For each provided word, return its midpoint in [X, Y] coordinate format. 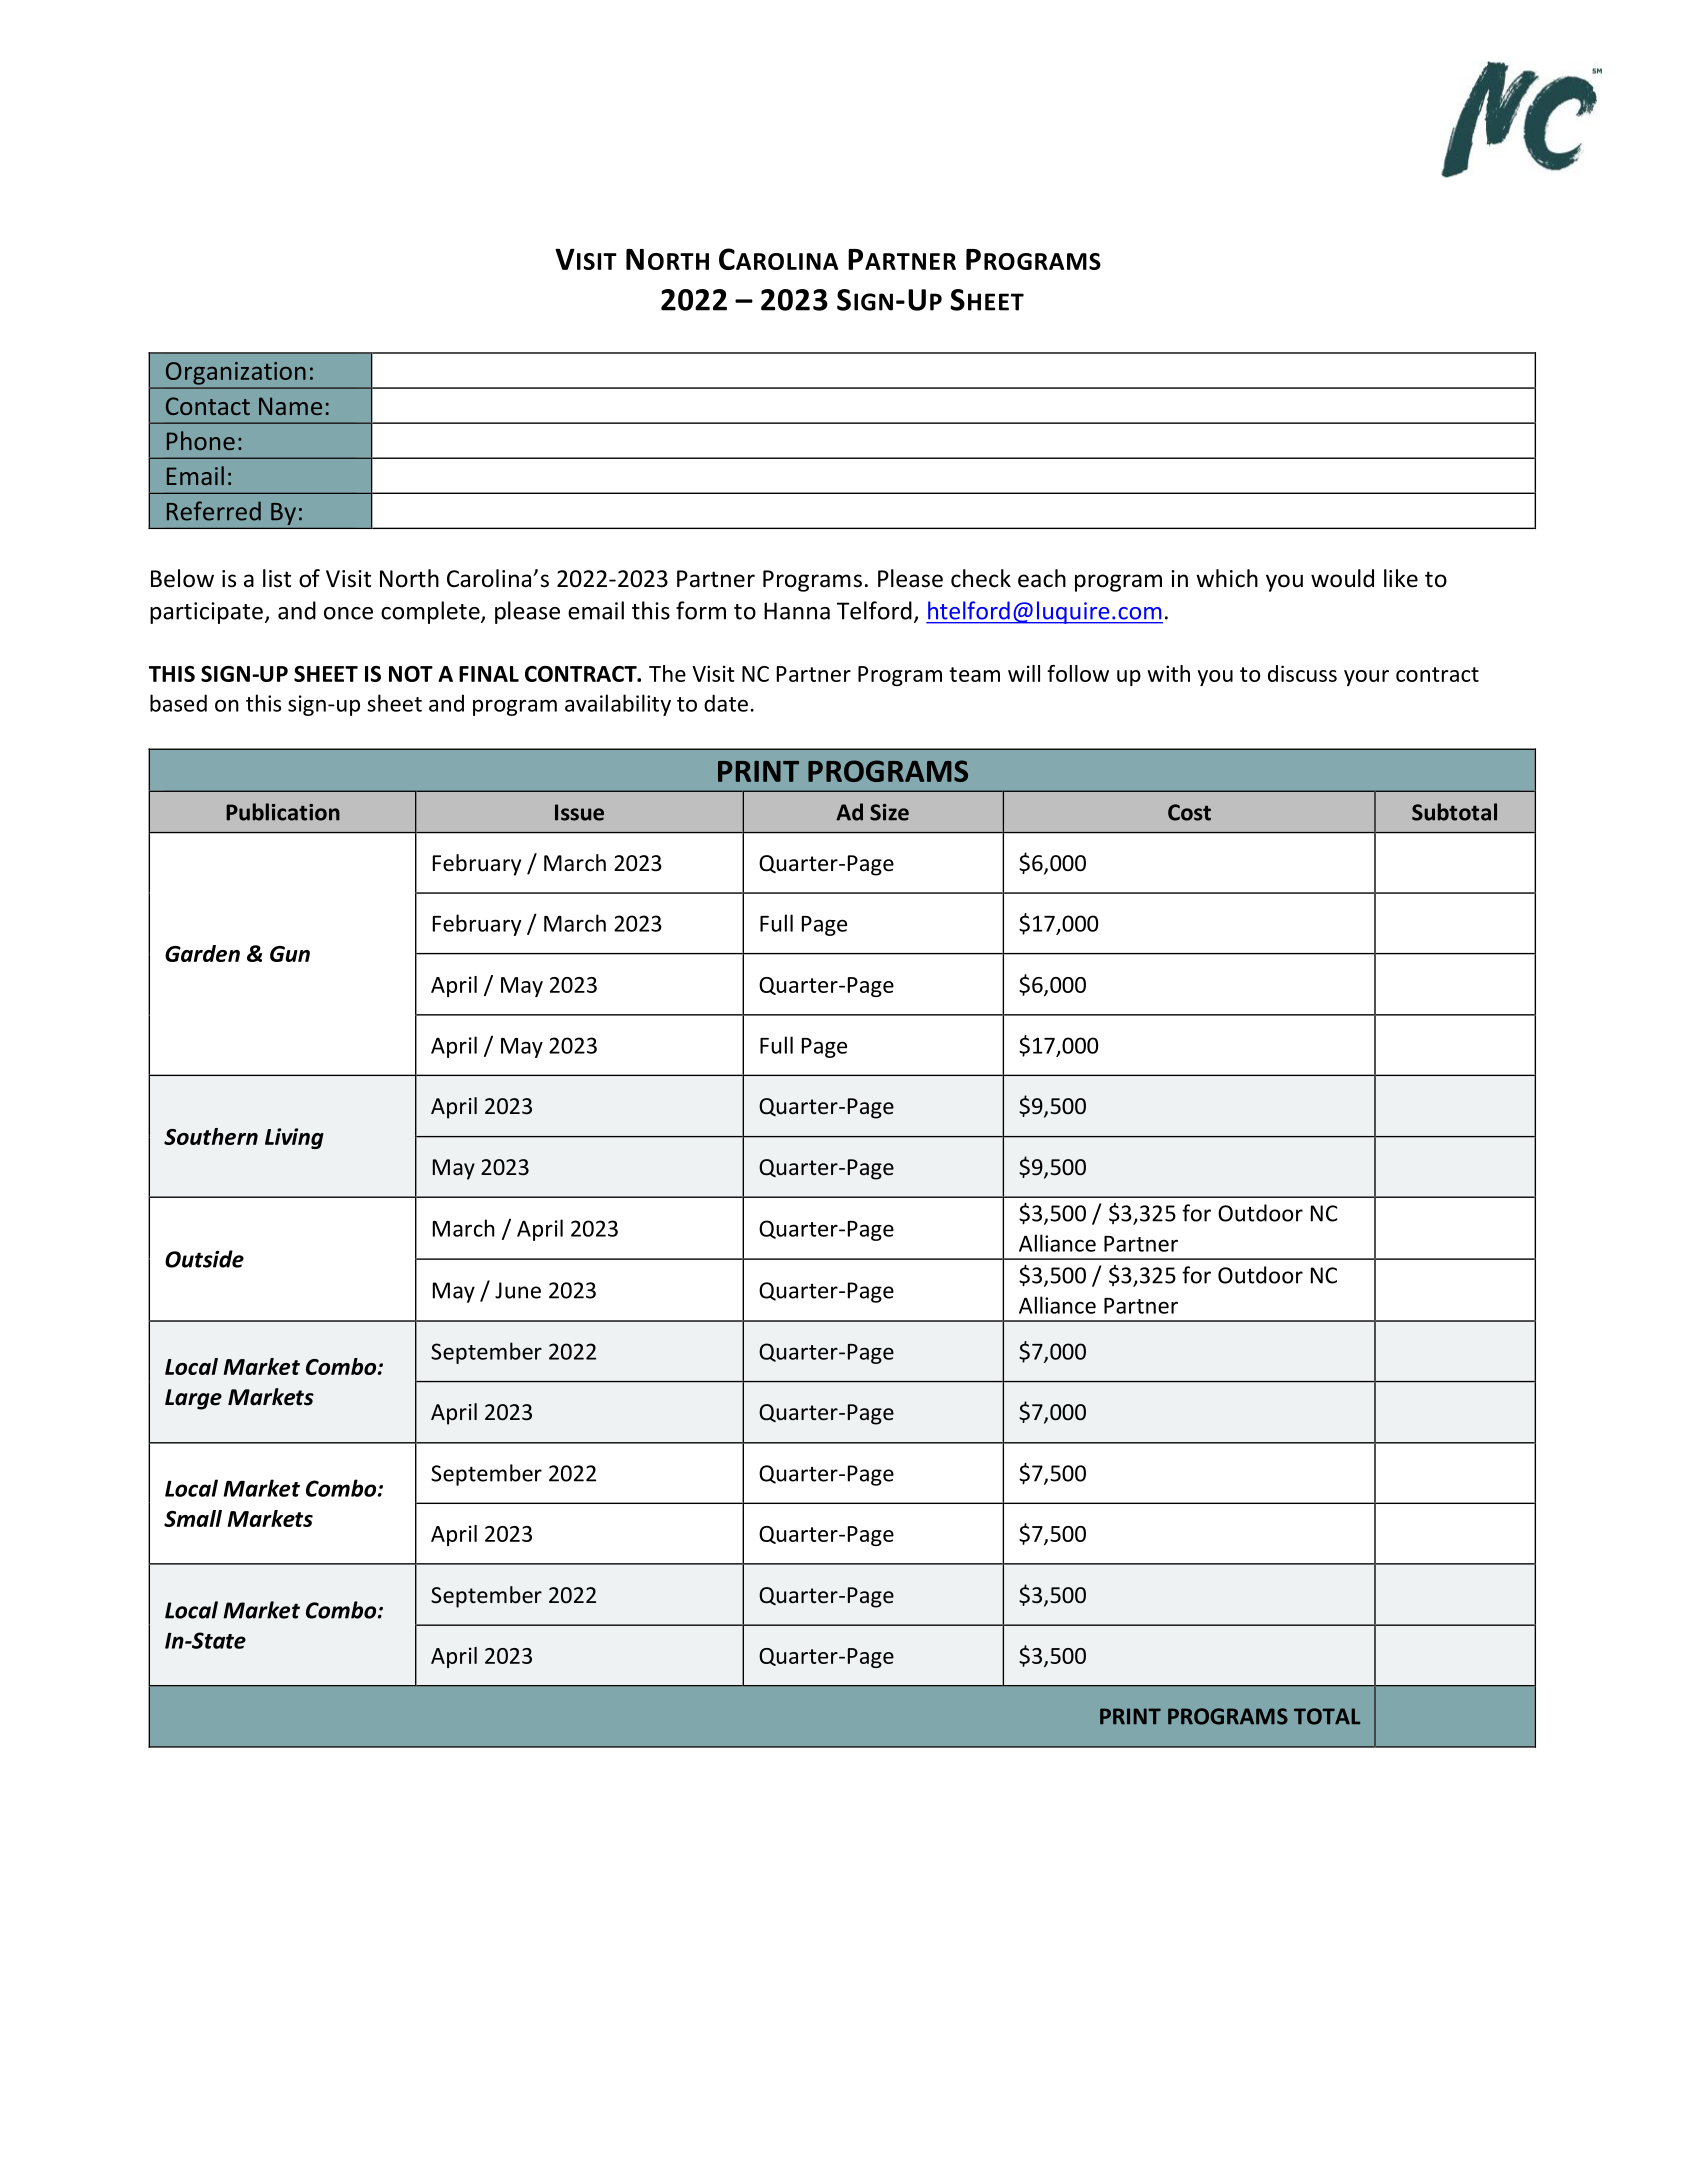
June [518, 1290]
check [981, 578]
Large [193, 1399]
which [1227, 578]
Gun [290, 954]
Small [193, 1518]
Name [290, 406]
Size [889, 812]
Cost [1189, 812]
